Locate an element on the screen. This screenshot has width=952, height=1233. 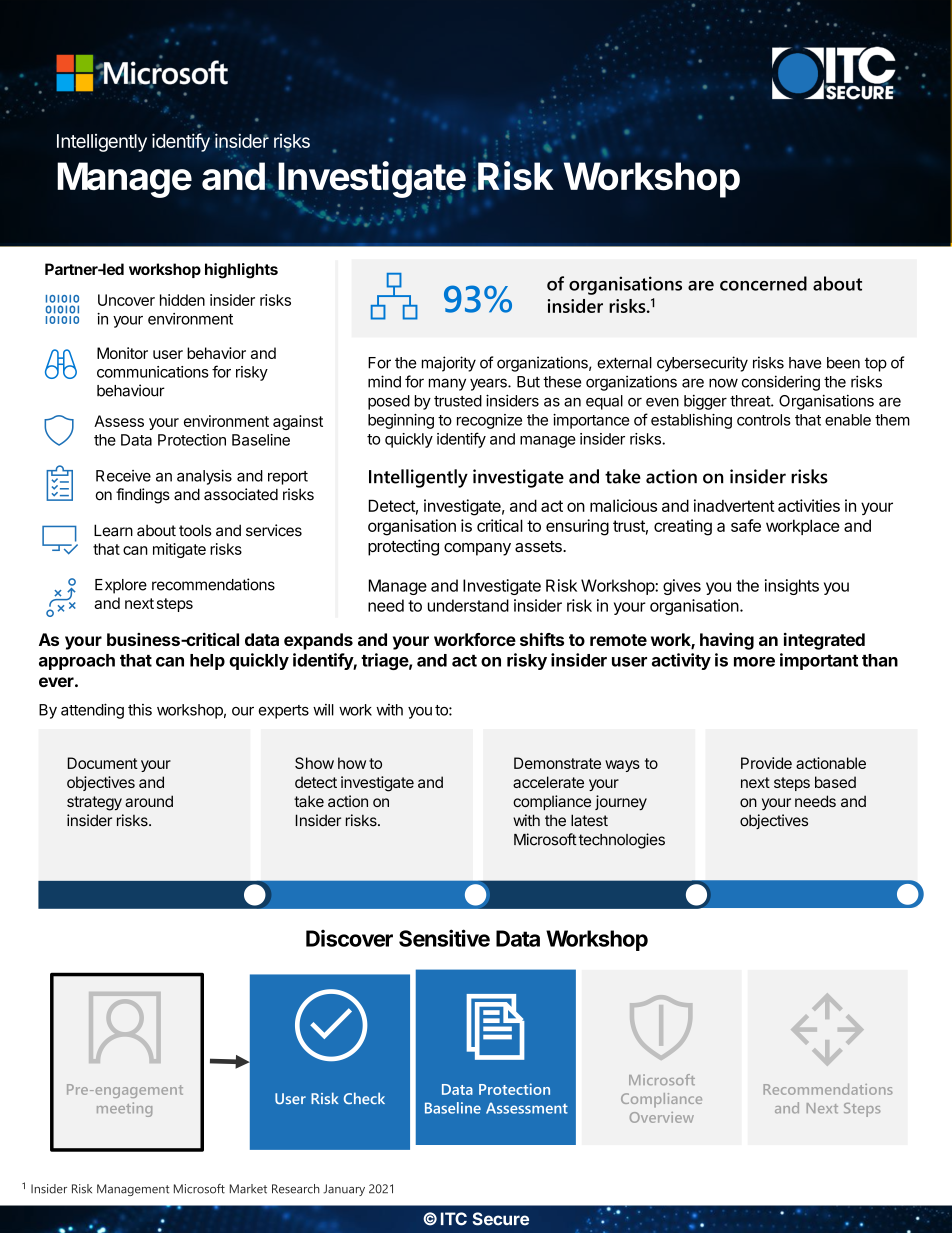
hidden is located at coordinates (182, 300).
